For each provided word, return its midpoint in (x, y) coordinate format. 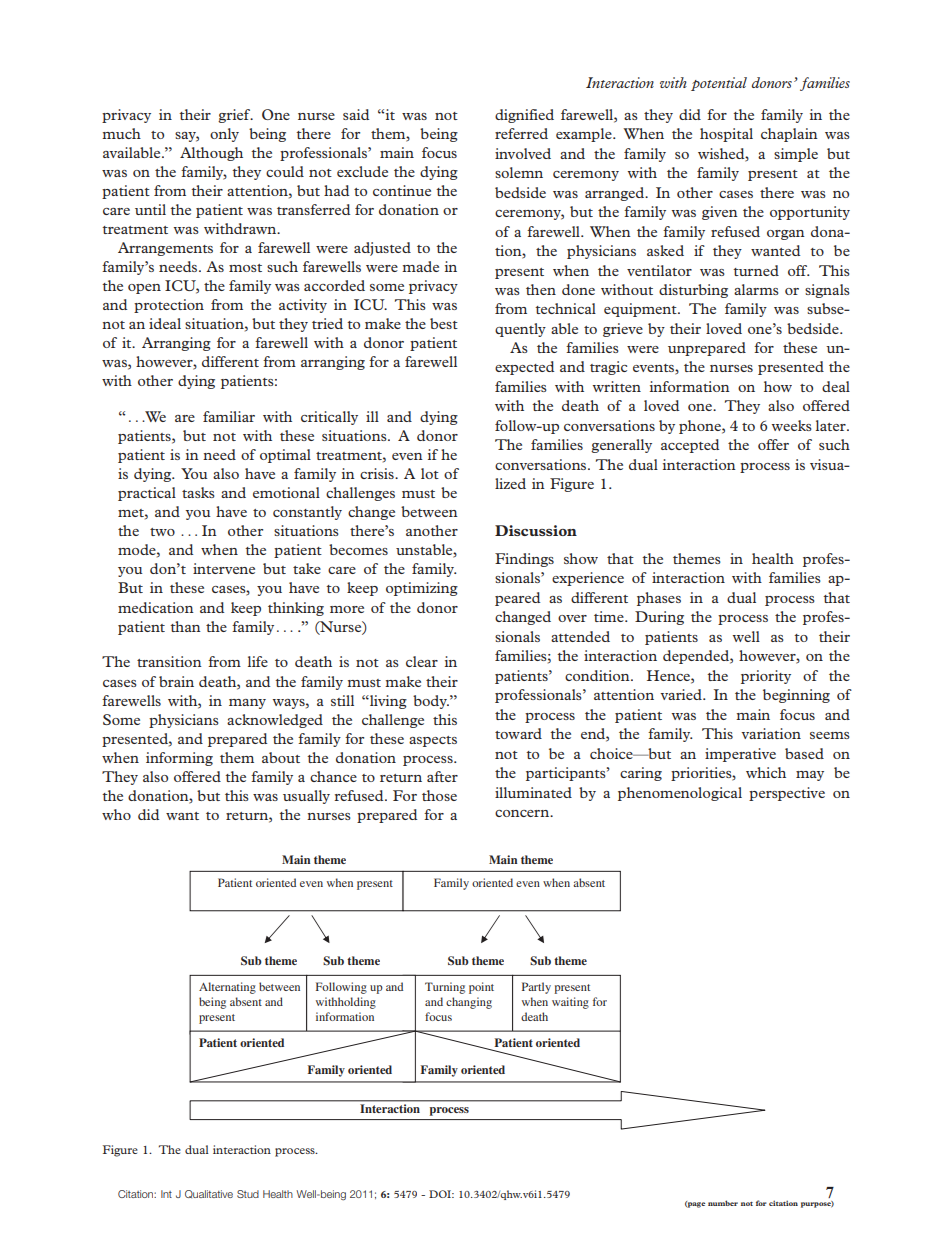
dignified (524, 116)
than (185, 626)
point (481, 988)
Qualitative (209, 1194)
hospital (726, 135)
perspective (787, 794)
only (224, 135)
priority (766, 677)
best (444, 323)
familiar (229, 416)
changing (469, 1003)
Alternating (227, 988)
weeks (792, 425)
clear (422, 661)
